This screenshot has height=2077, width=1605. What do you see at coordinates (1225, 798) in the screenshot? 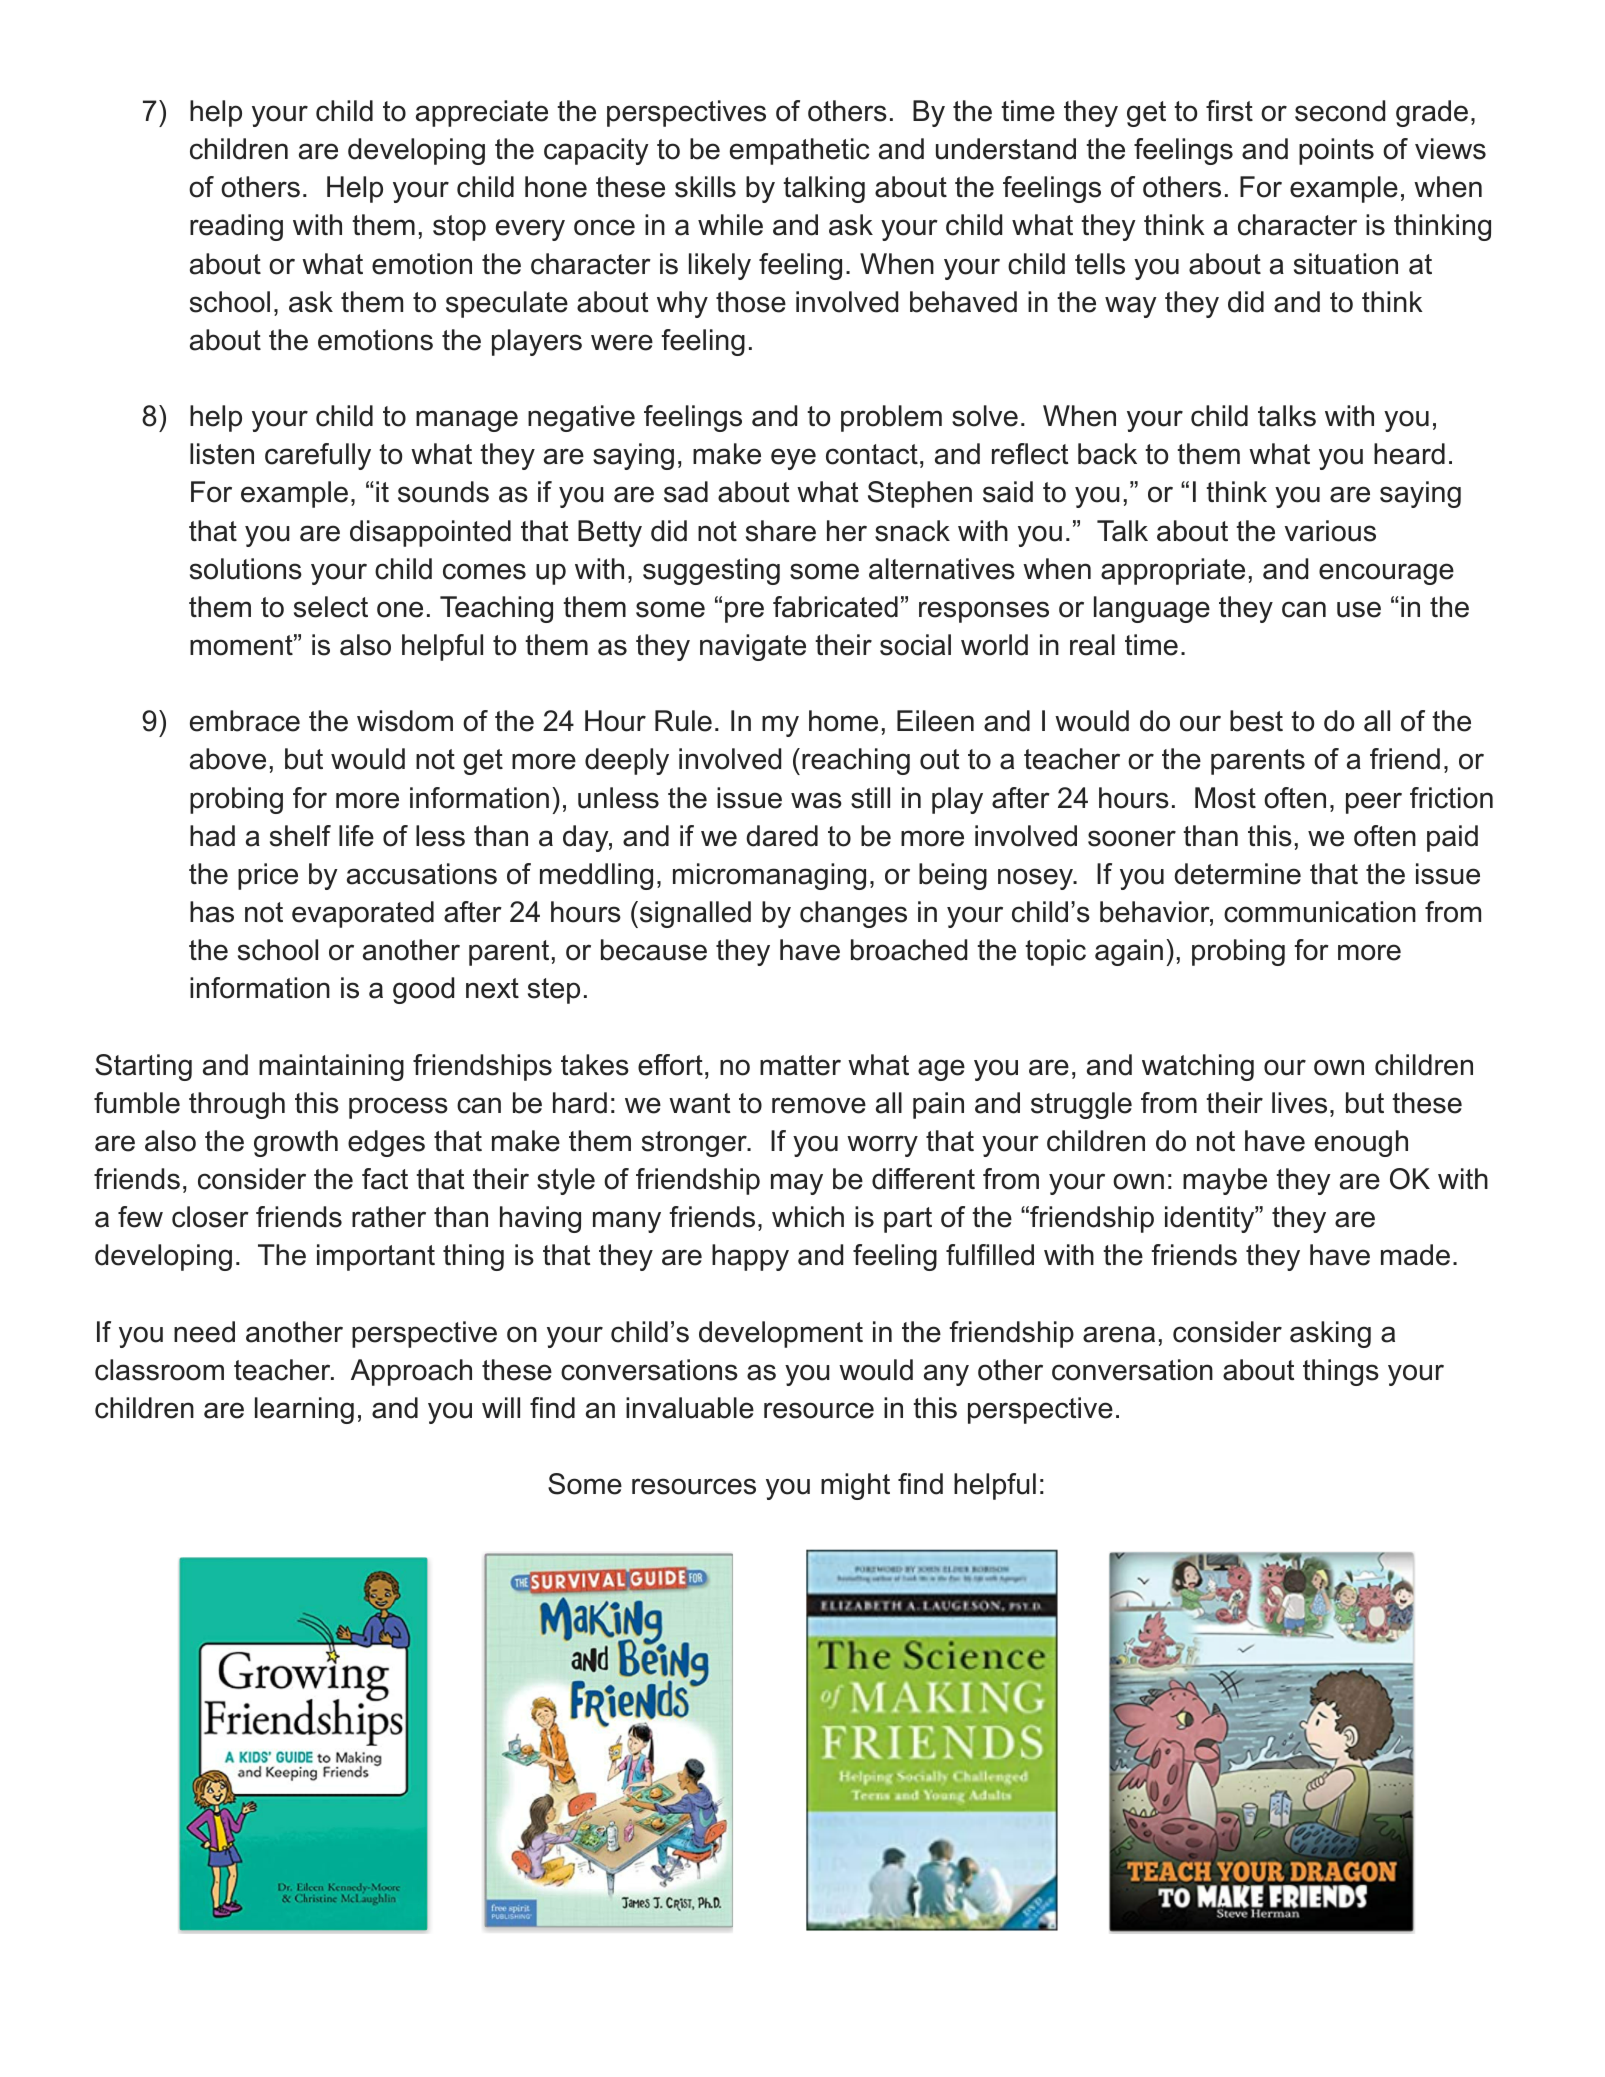
I see `Most` at bounding box center [1225, 798].
